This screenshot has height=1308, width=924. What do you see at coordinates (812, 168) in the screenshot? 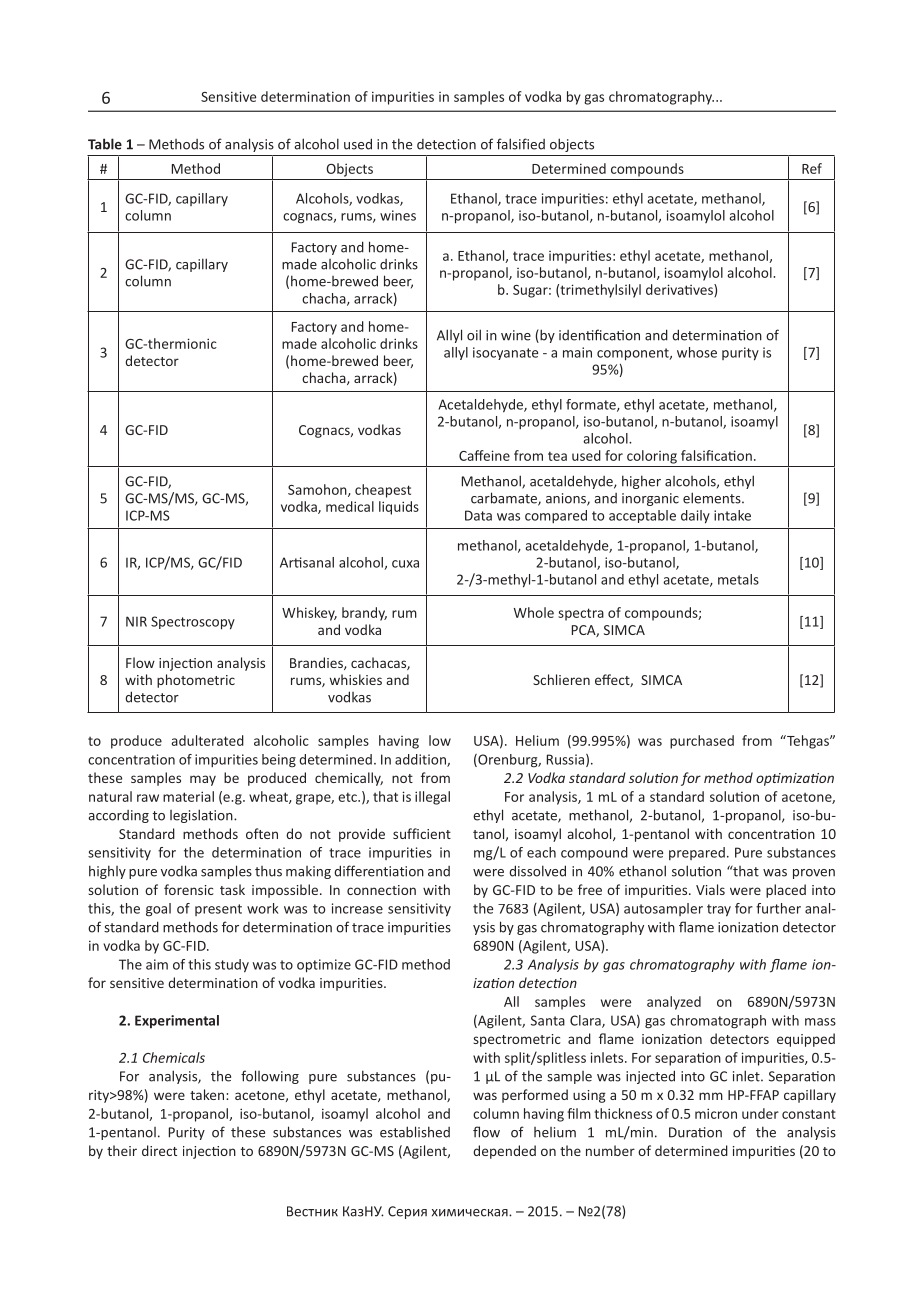
I see `Ref` at bounding box center [812, 168].
